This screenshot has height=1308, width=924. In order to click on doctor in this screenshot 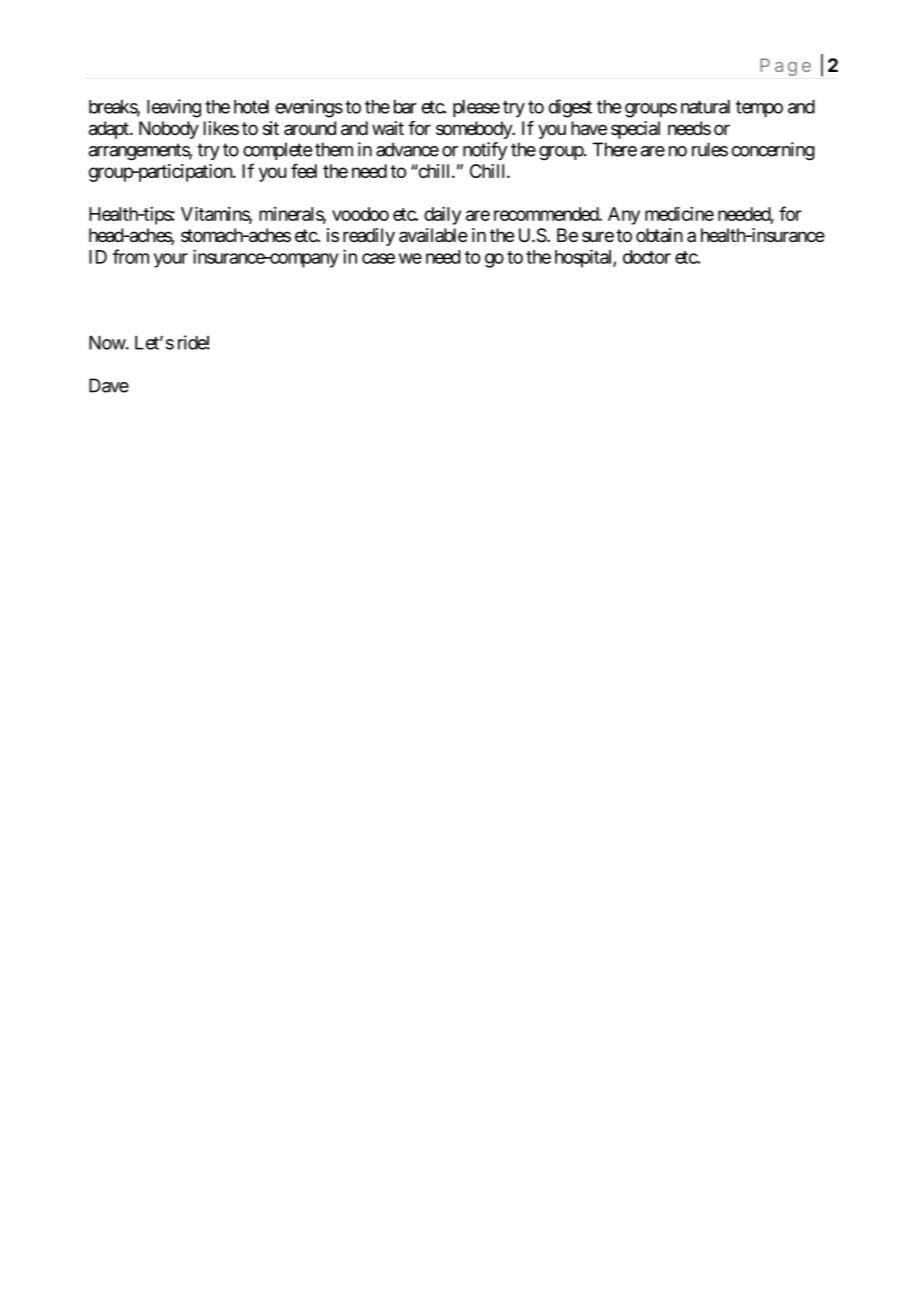, I will do `click(647, 257)`.
